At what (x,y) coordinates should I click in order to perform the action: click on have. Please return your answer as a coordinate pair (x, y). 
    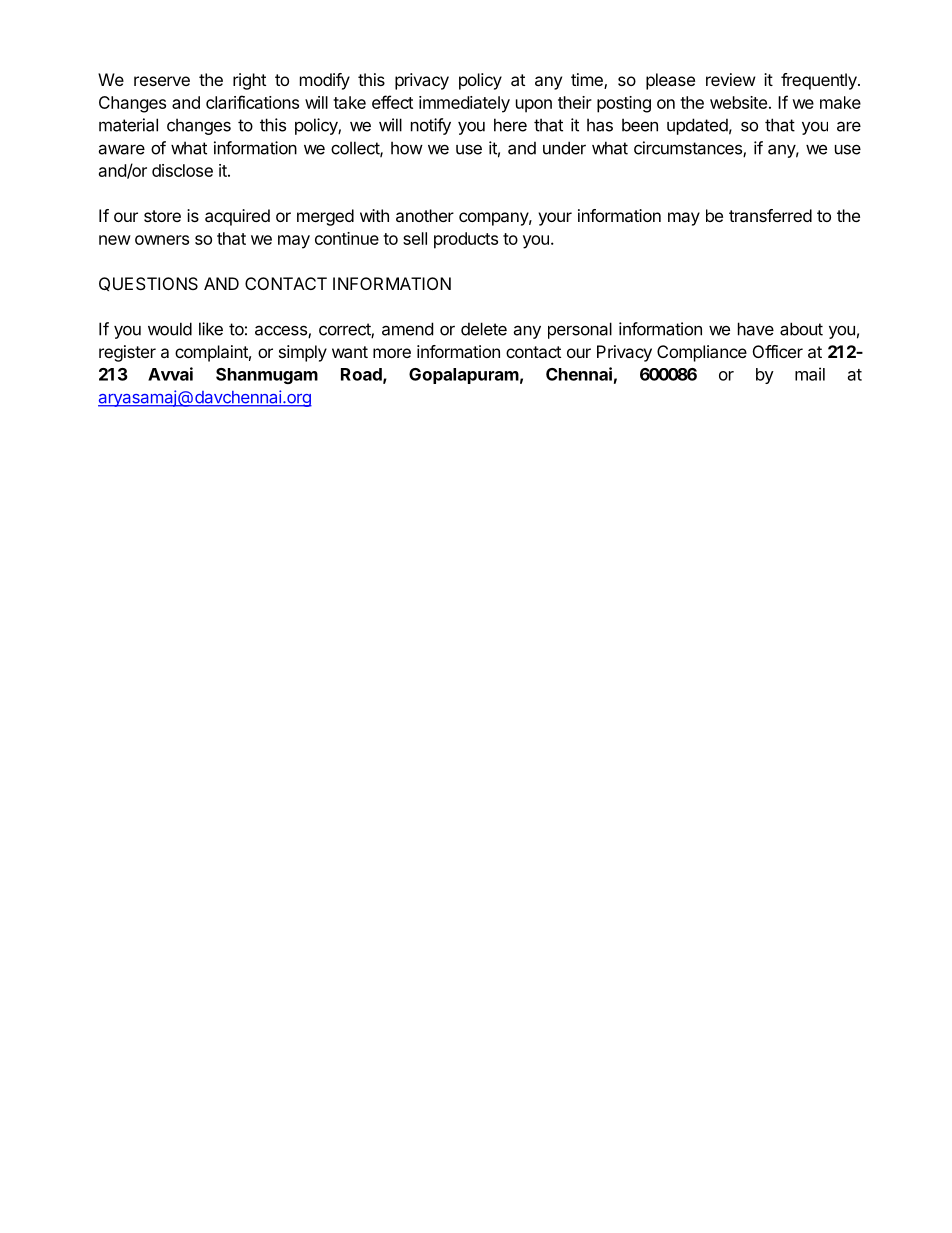
    Looking at the image, I should click on (756, 329).
